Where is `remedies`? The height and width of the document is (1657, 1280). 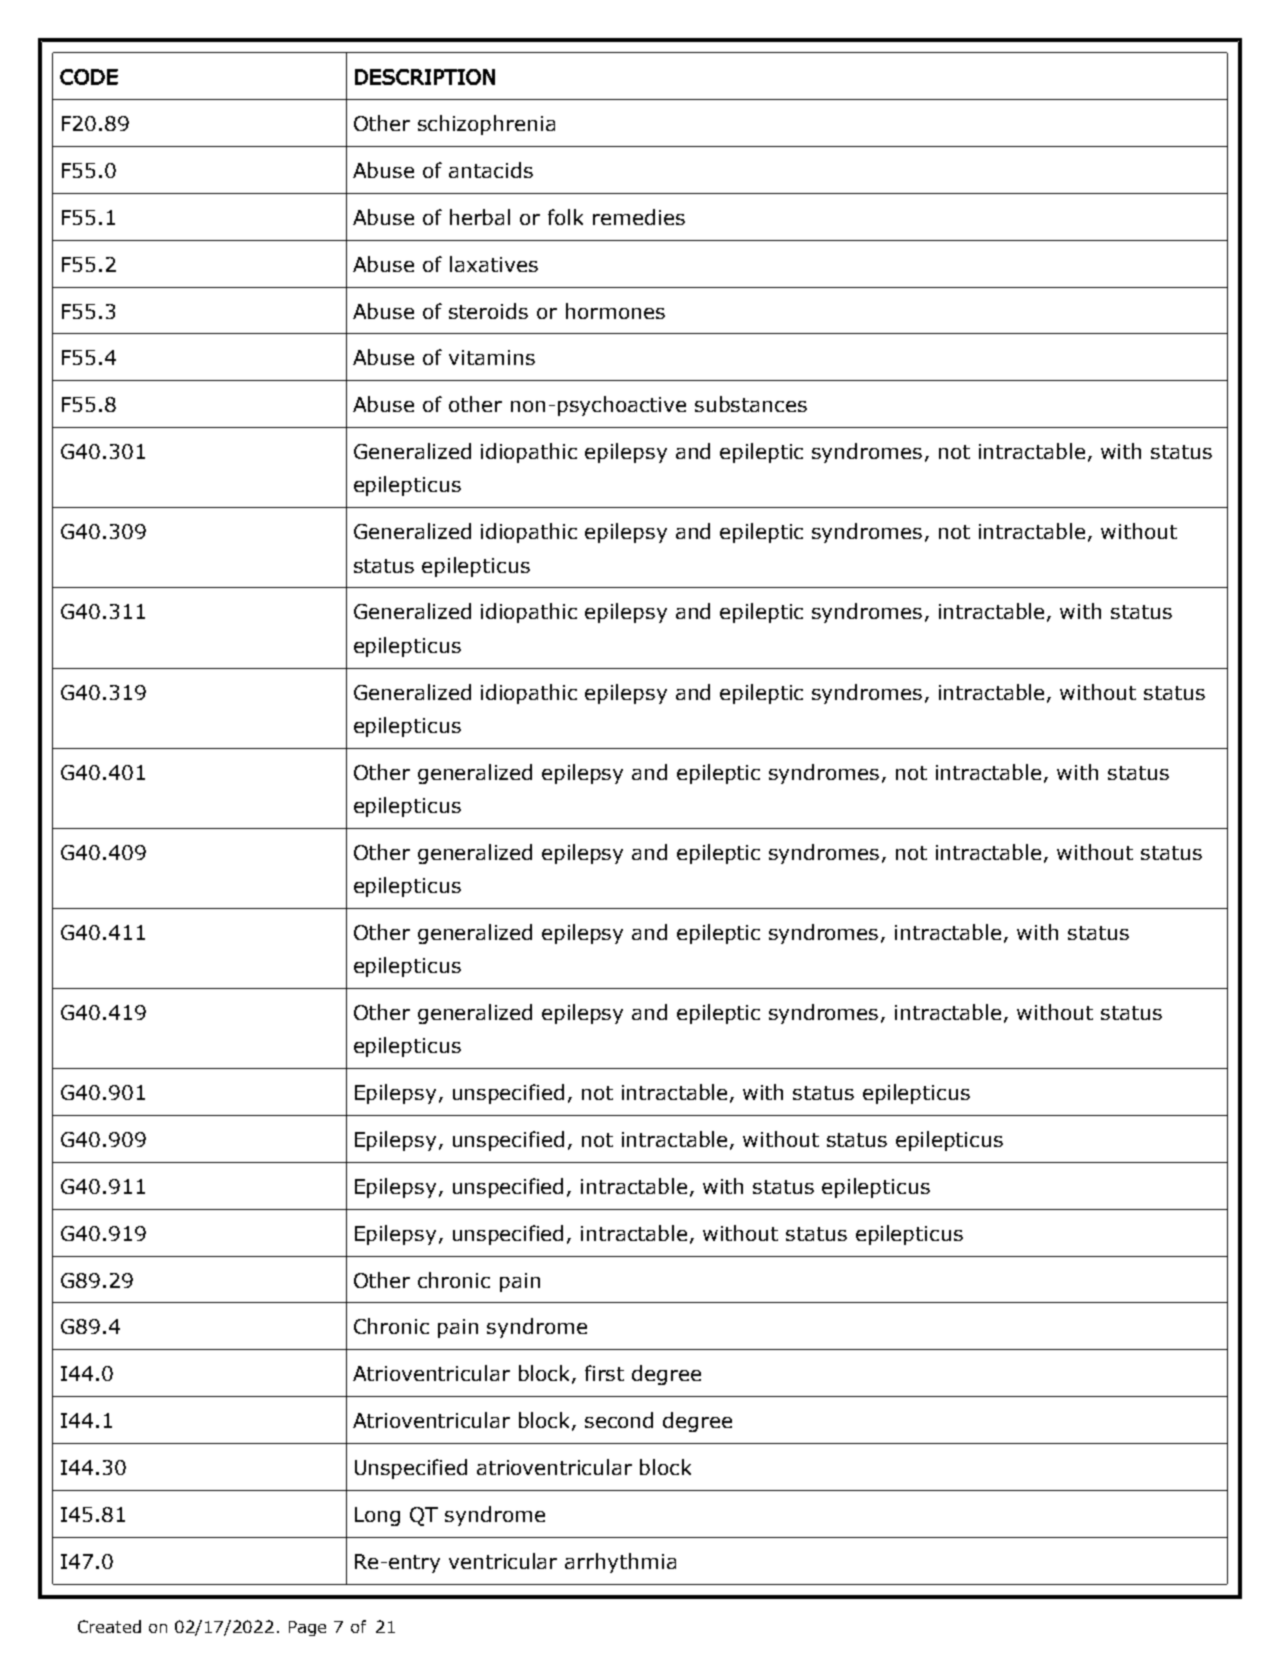
remedies is located at coordinates (639, 217).
